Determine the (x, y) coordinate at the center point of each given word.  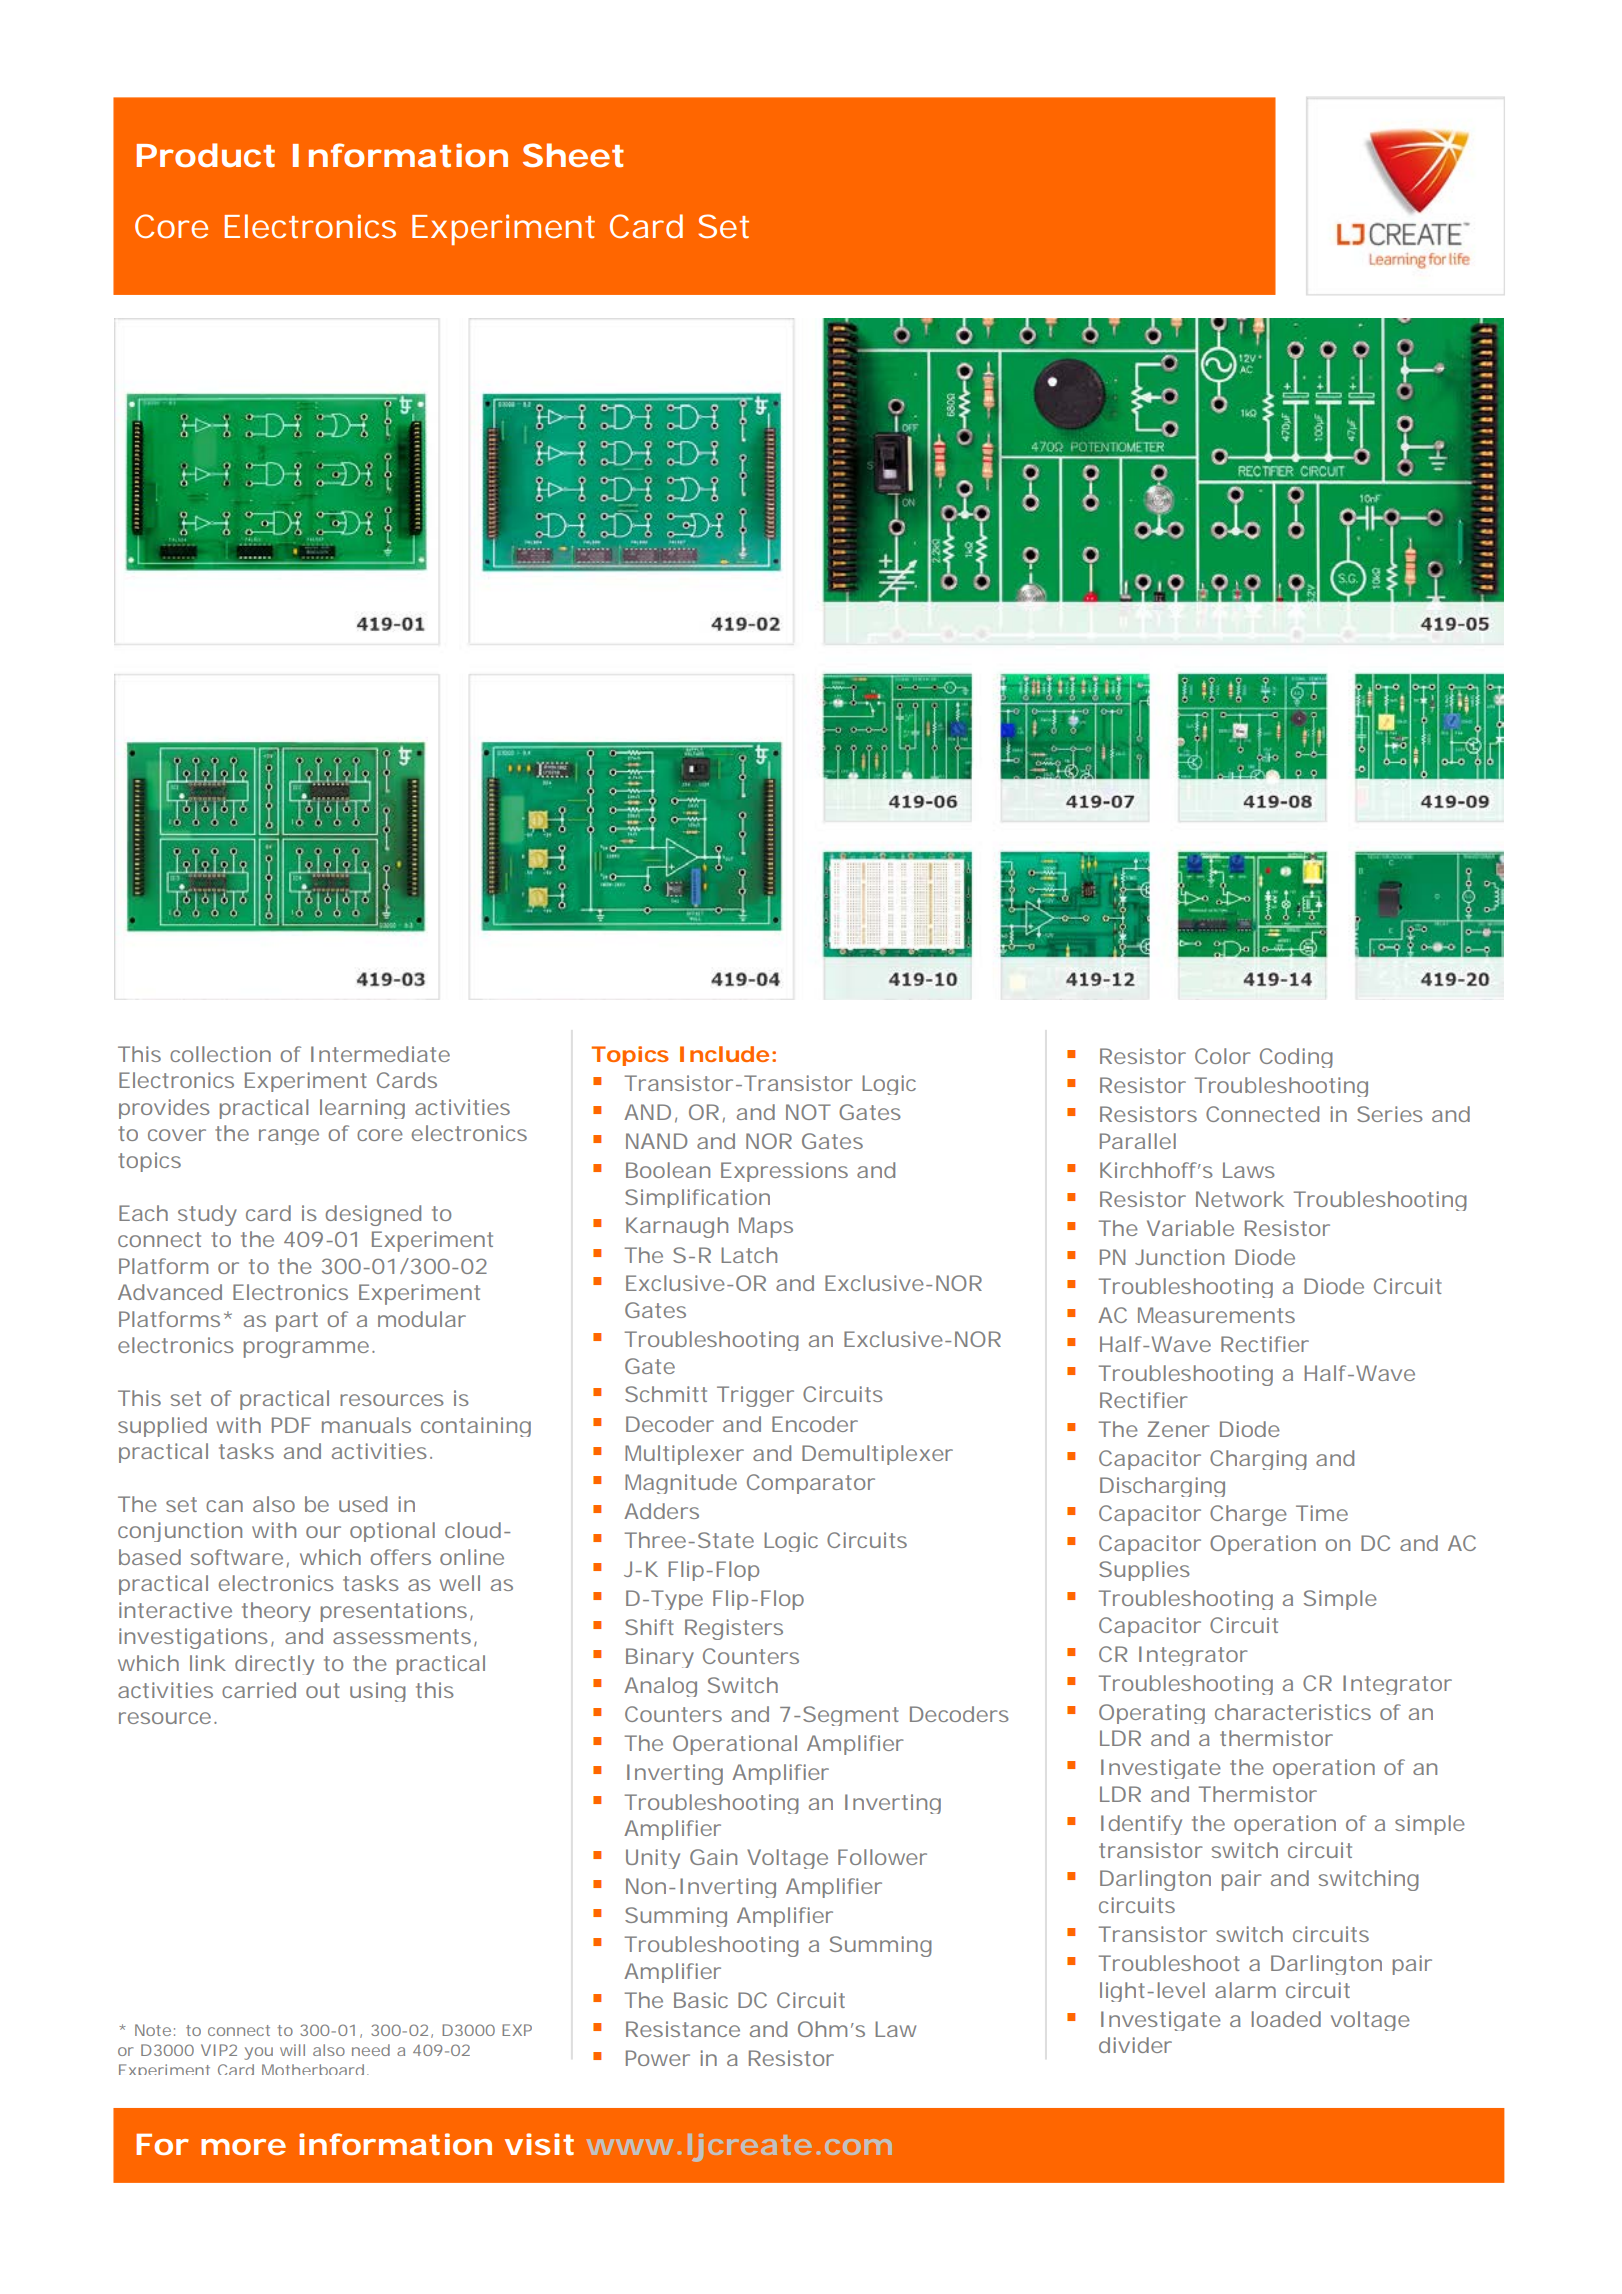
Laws (1249, 1170)
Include (724, 1054)
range (289, 1137)
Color (1223, 1056)
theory (276, 1612)
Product (205, 155)
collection (220, 1054)
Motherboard (313, 2069)
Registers (734, 1629)
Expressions (784, 1172)
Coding (1296, 1058)
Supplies (1144, 1571)
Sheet (573, 155)
